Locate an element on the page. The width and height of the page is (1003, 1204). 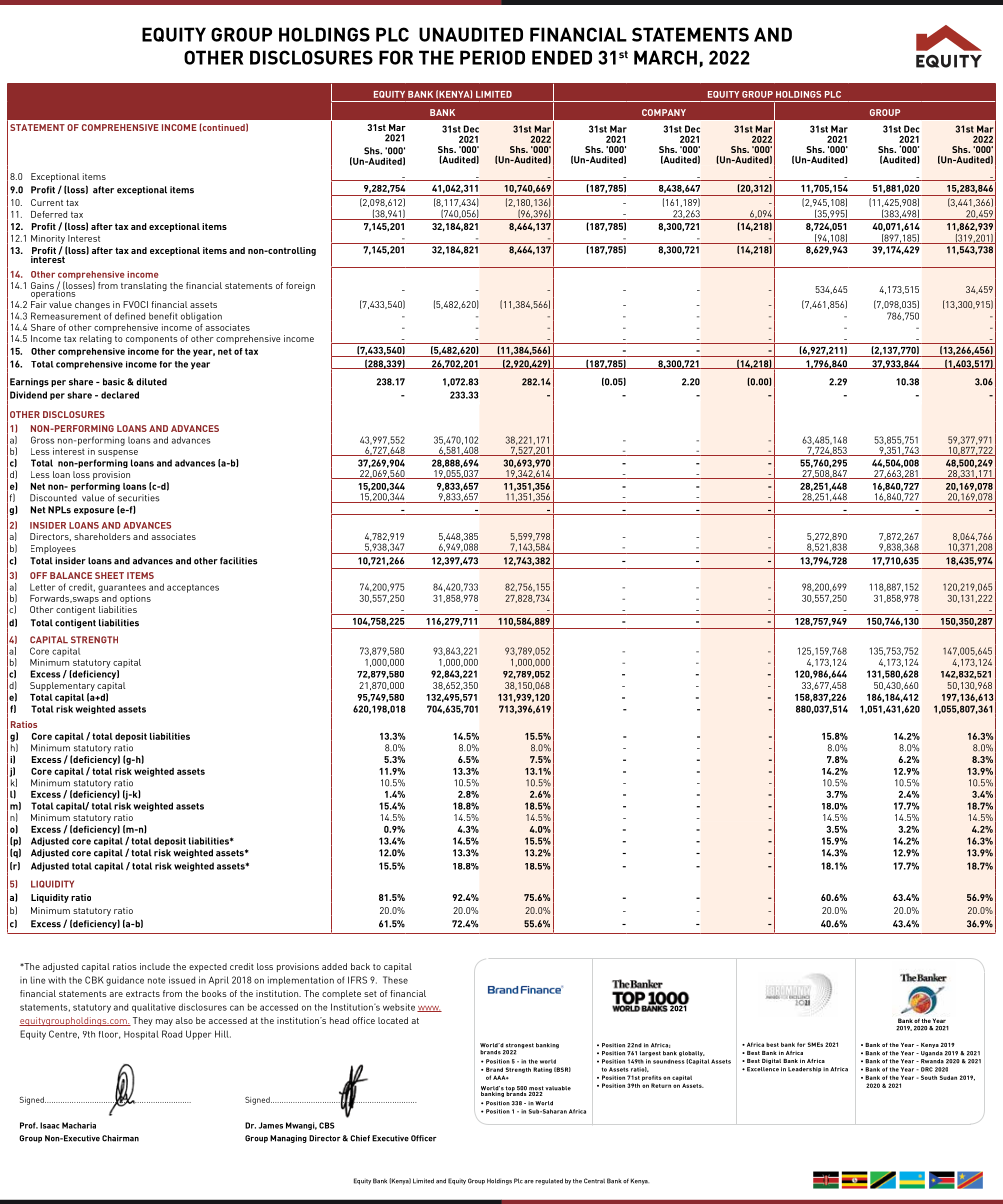
regulated is located at coordinates (549, 1181).
